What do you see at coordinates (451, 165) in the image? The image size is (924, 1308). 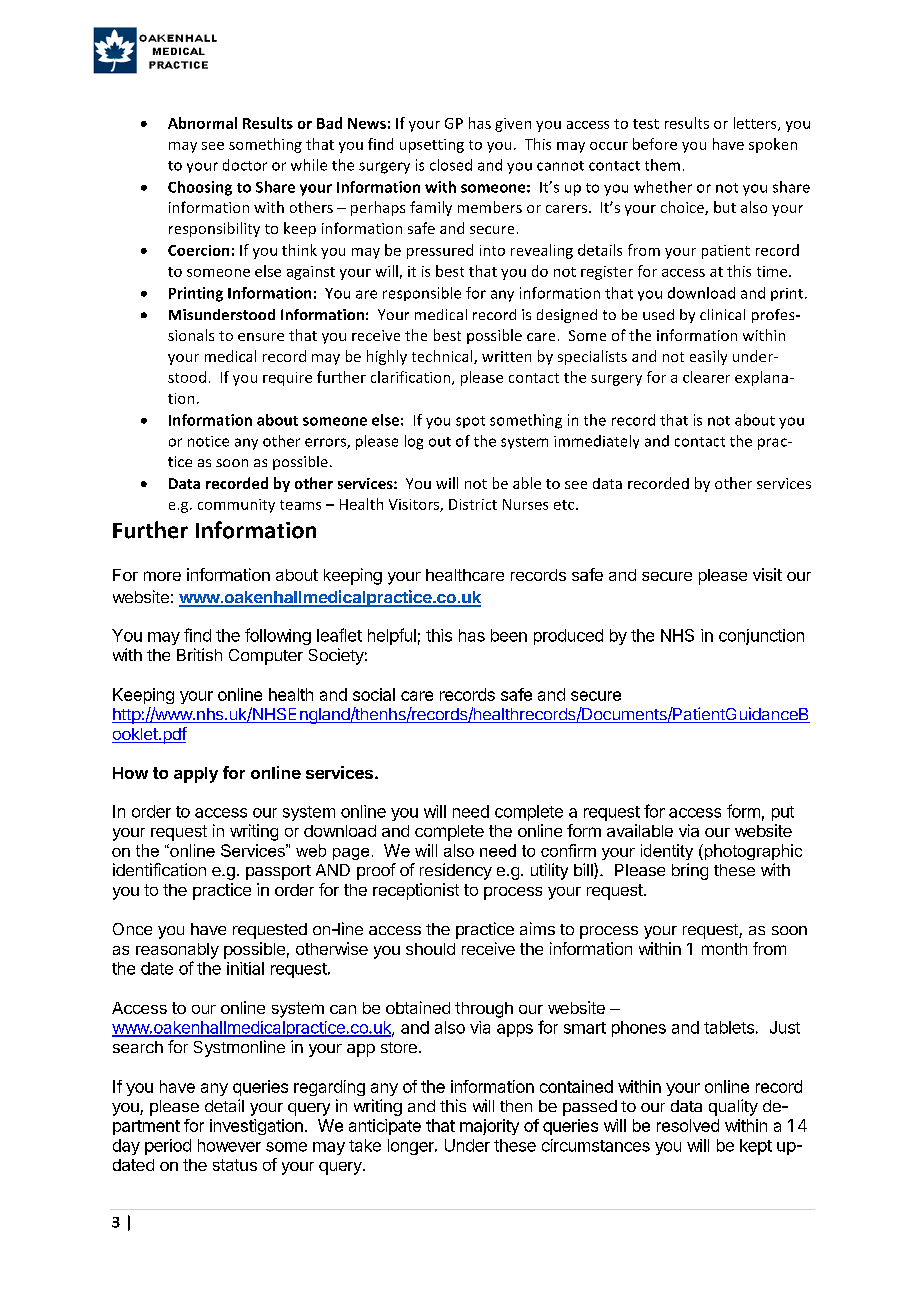 I see `closed` at bounding box center [451, 165].
